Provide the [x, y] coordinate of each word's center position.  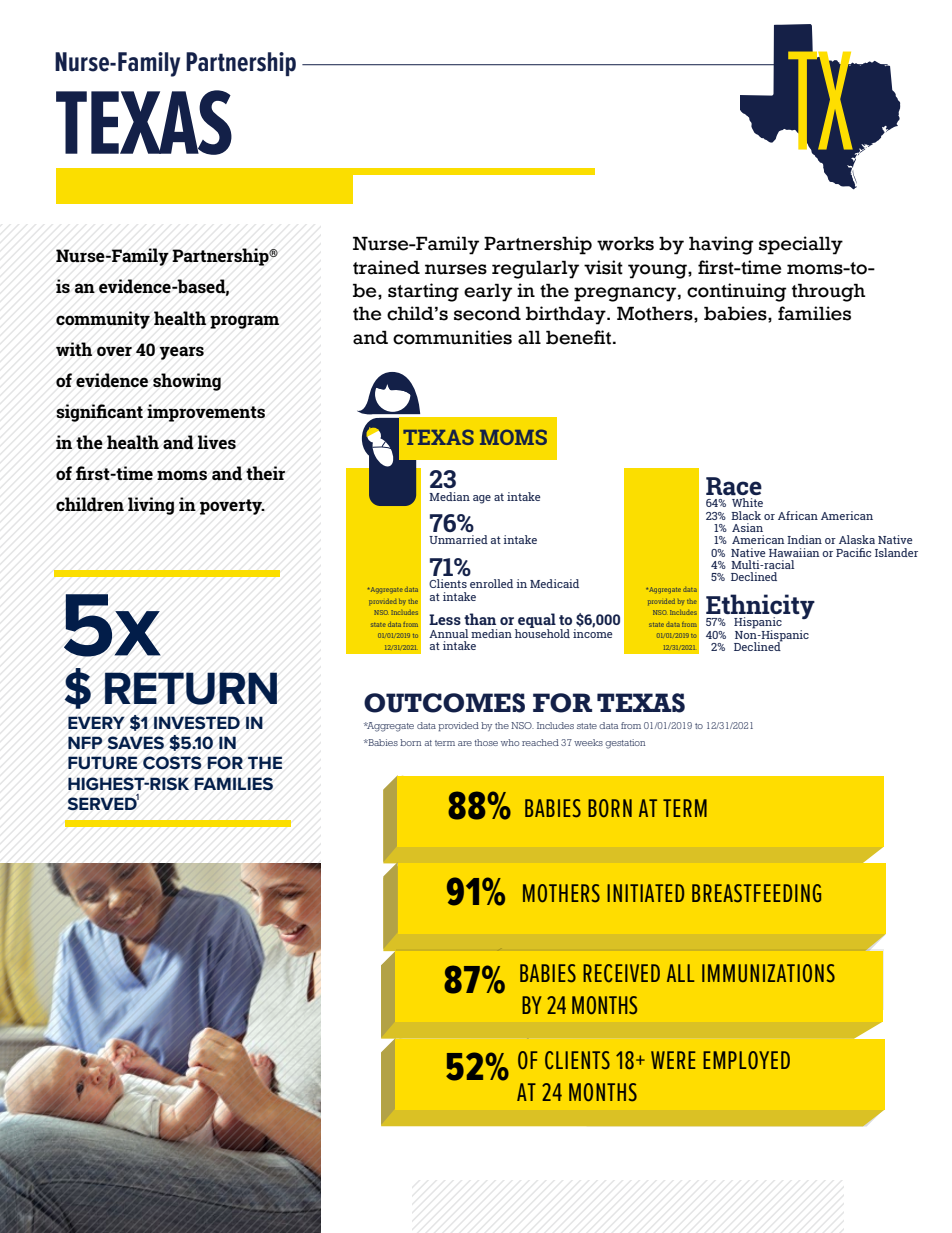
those [486, 742]
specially [801, 245]
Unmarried [458, 539]
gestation [625, 744]
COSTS [172, 763]
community [103, 320]
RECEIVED [621, 973]
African [798, 515]
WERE [673, 1060]
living [151, 506]
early [488, 292]
